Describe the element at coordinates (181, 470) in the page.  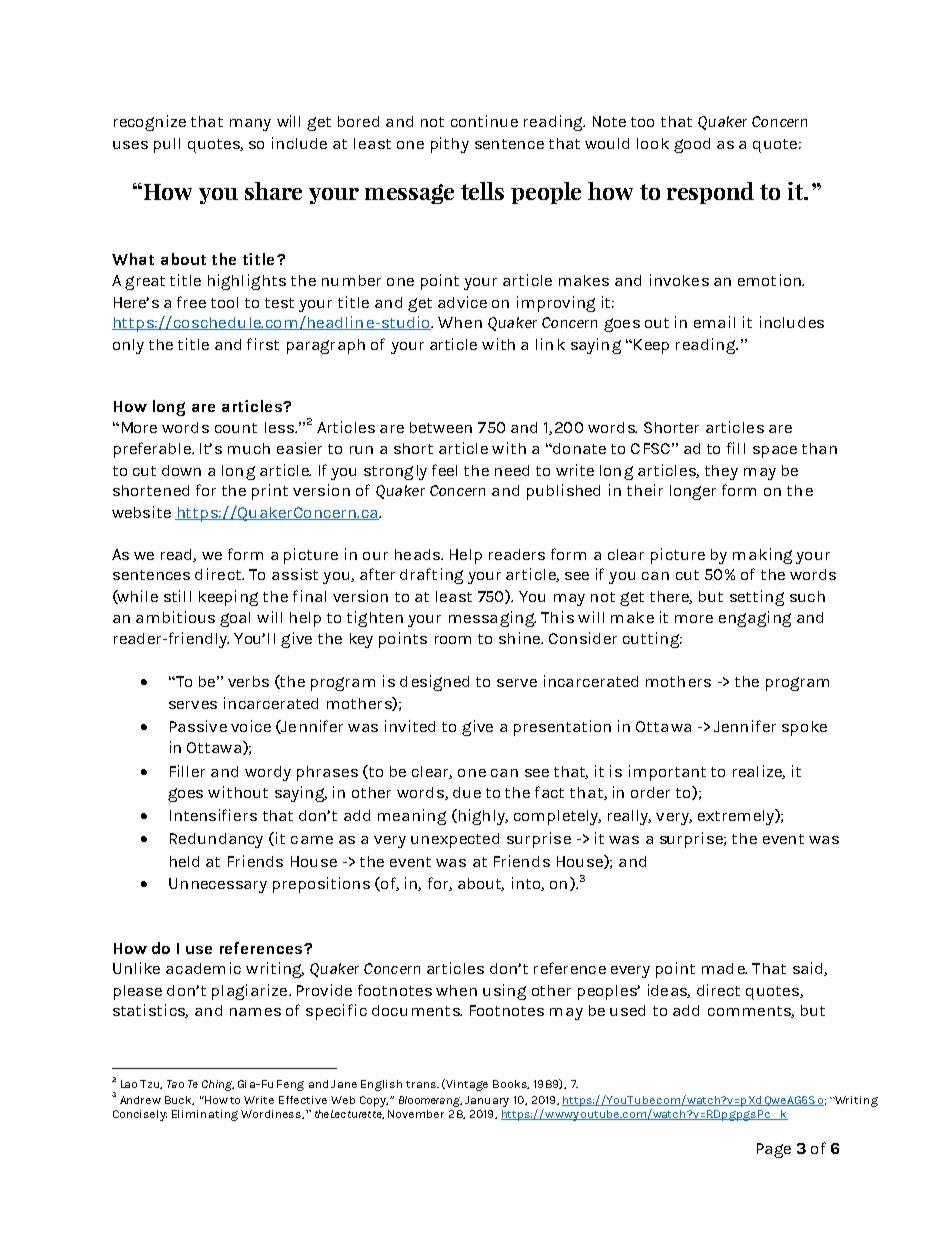
I see `down` at that location.
